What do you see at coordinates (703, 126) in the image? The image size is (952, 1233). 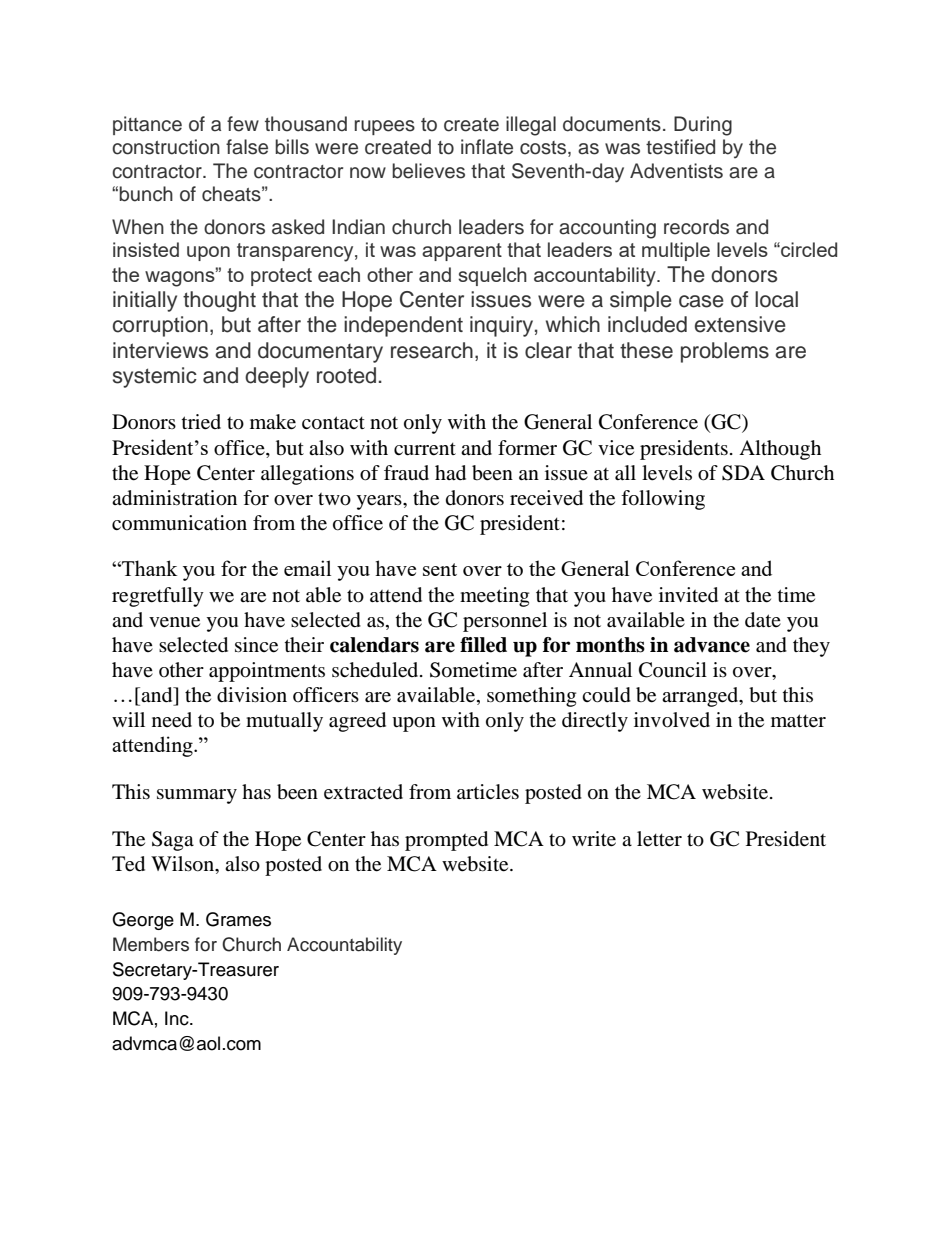 I see `During` at bounding box center [703, 126].
